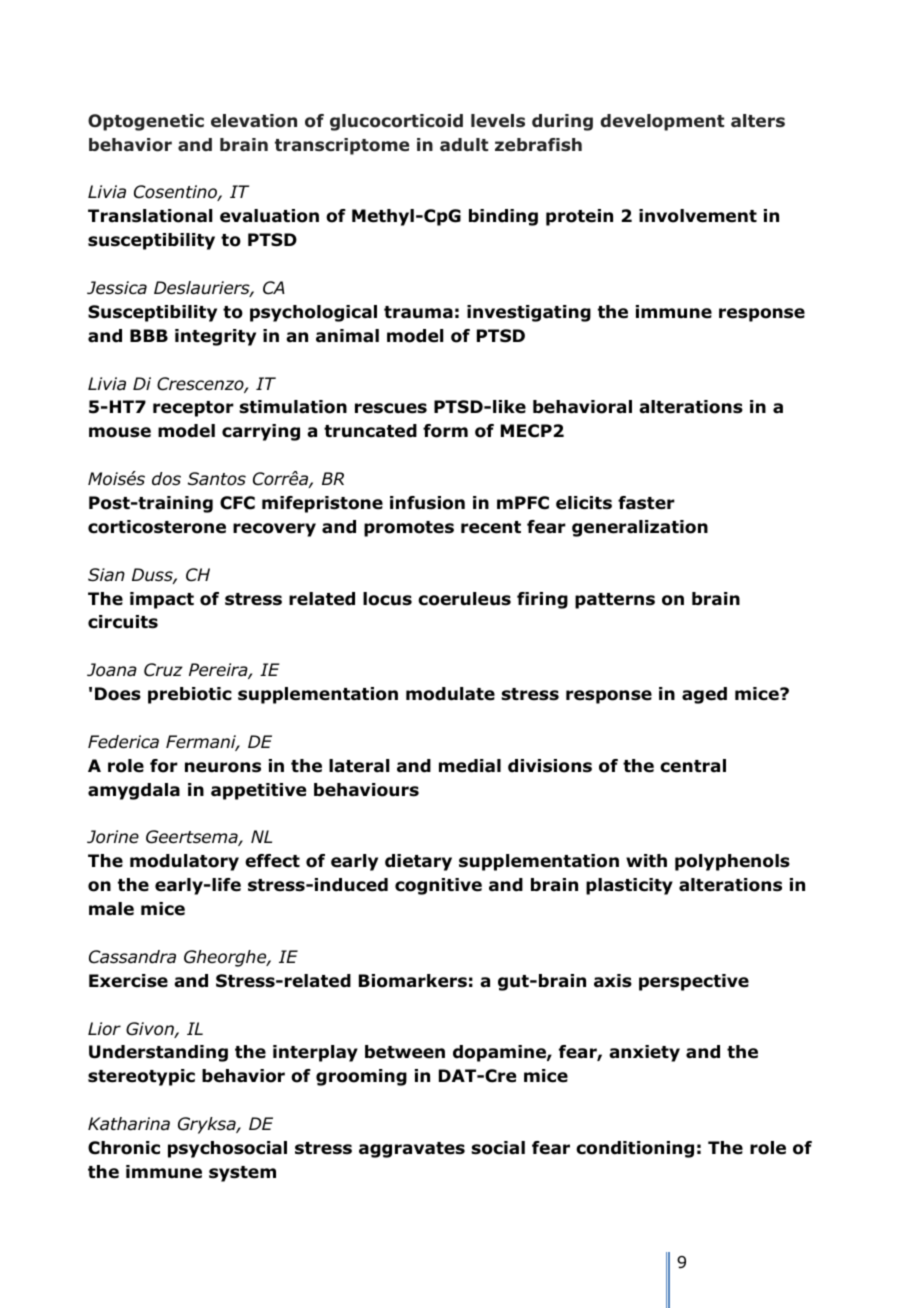 Image resolution: width=924 pixels, height=1308 pixels. Describe the element at coordinates (412, 1150) in the document. I see `aggravates` at that location.
